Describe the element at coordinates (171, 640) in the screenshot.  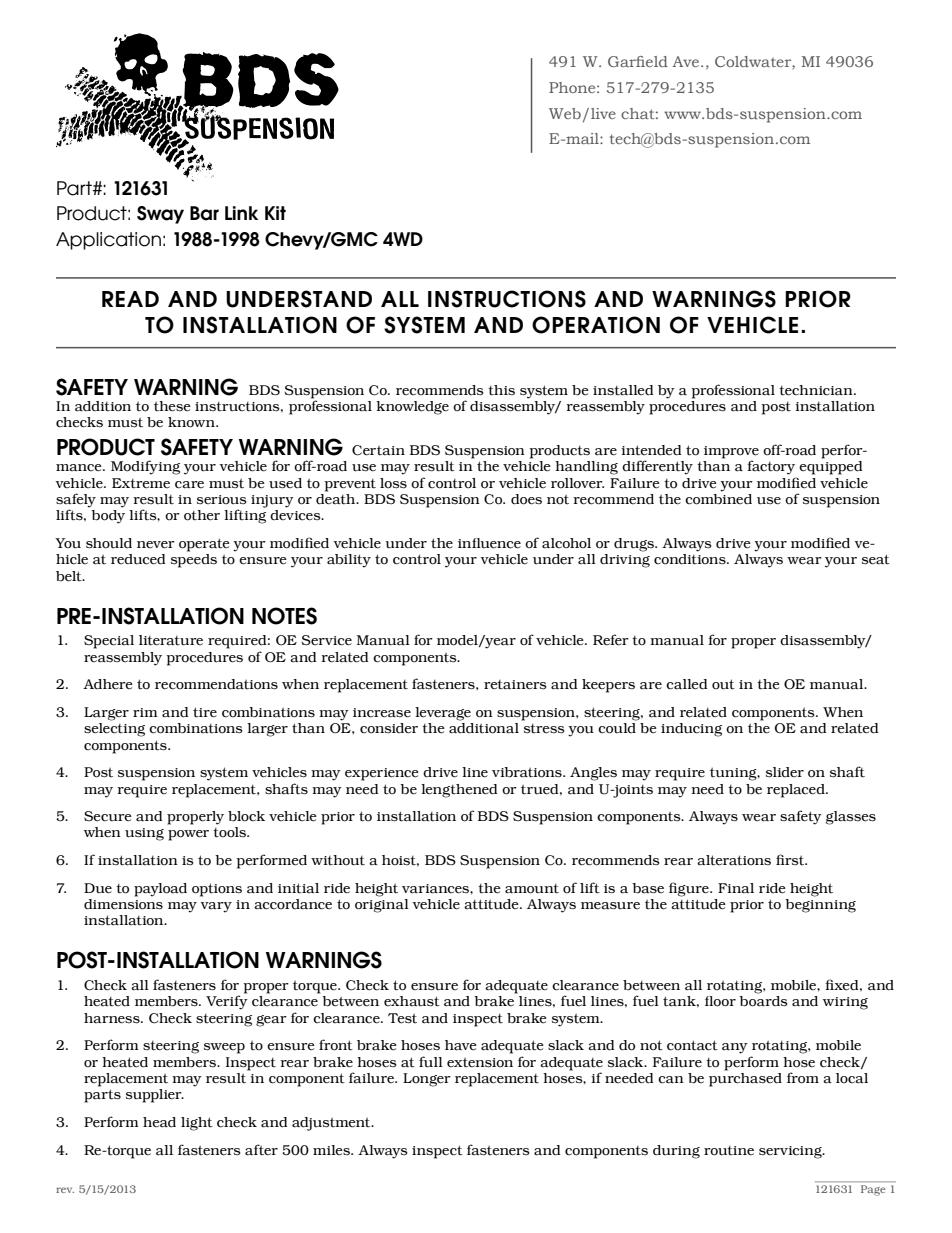
I see `literature` at that location.
